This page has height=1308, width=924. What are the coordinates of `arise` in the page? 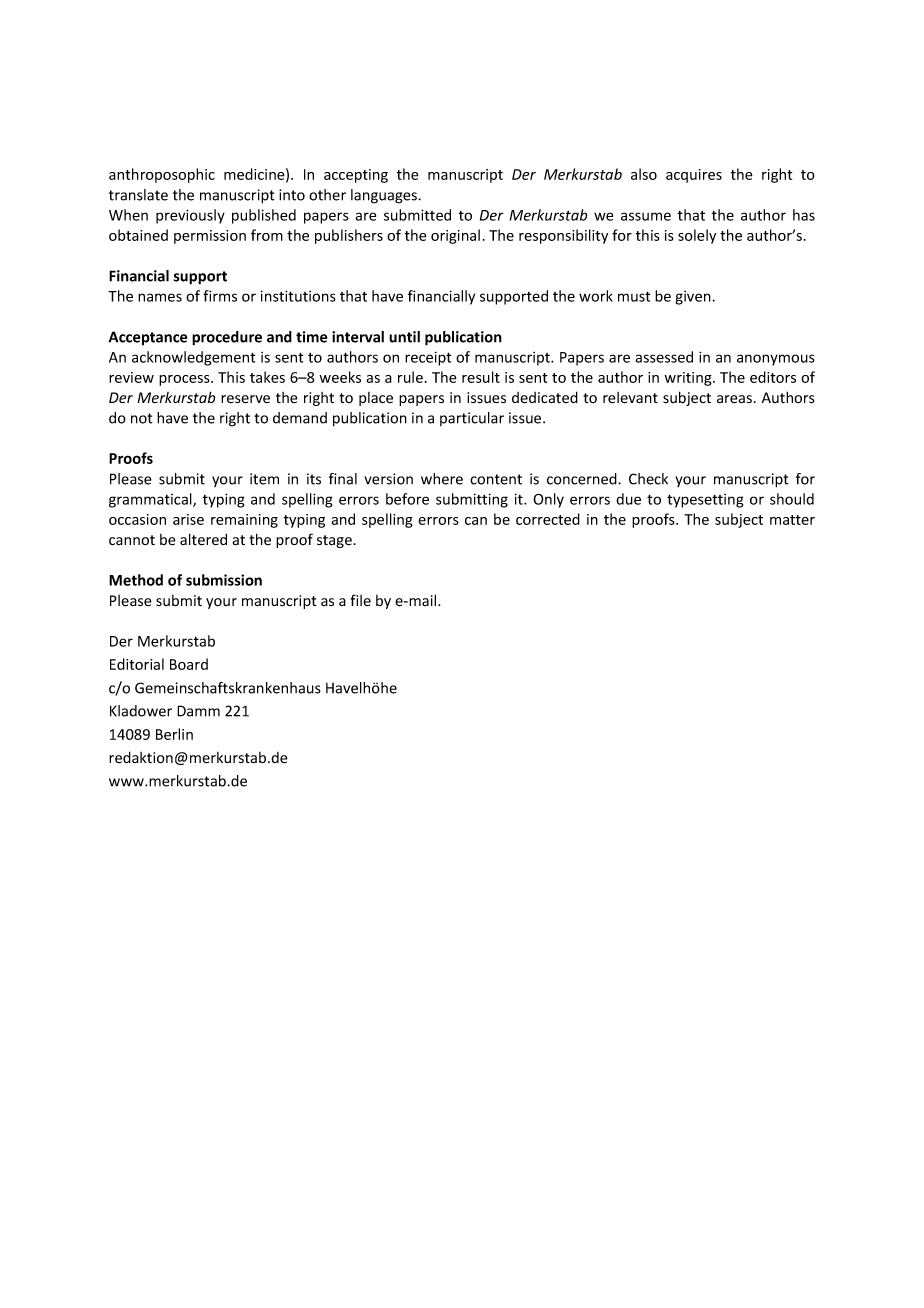 It's located at (188, 519).
